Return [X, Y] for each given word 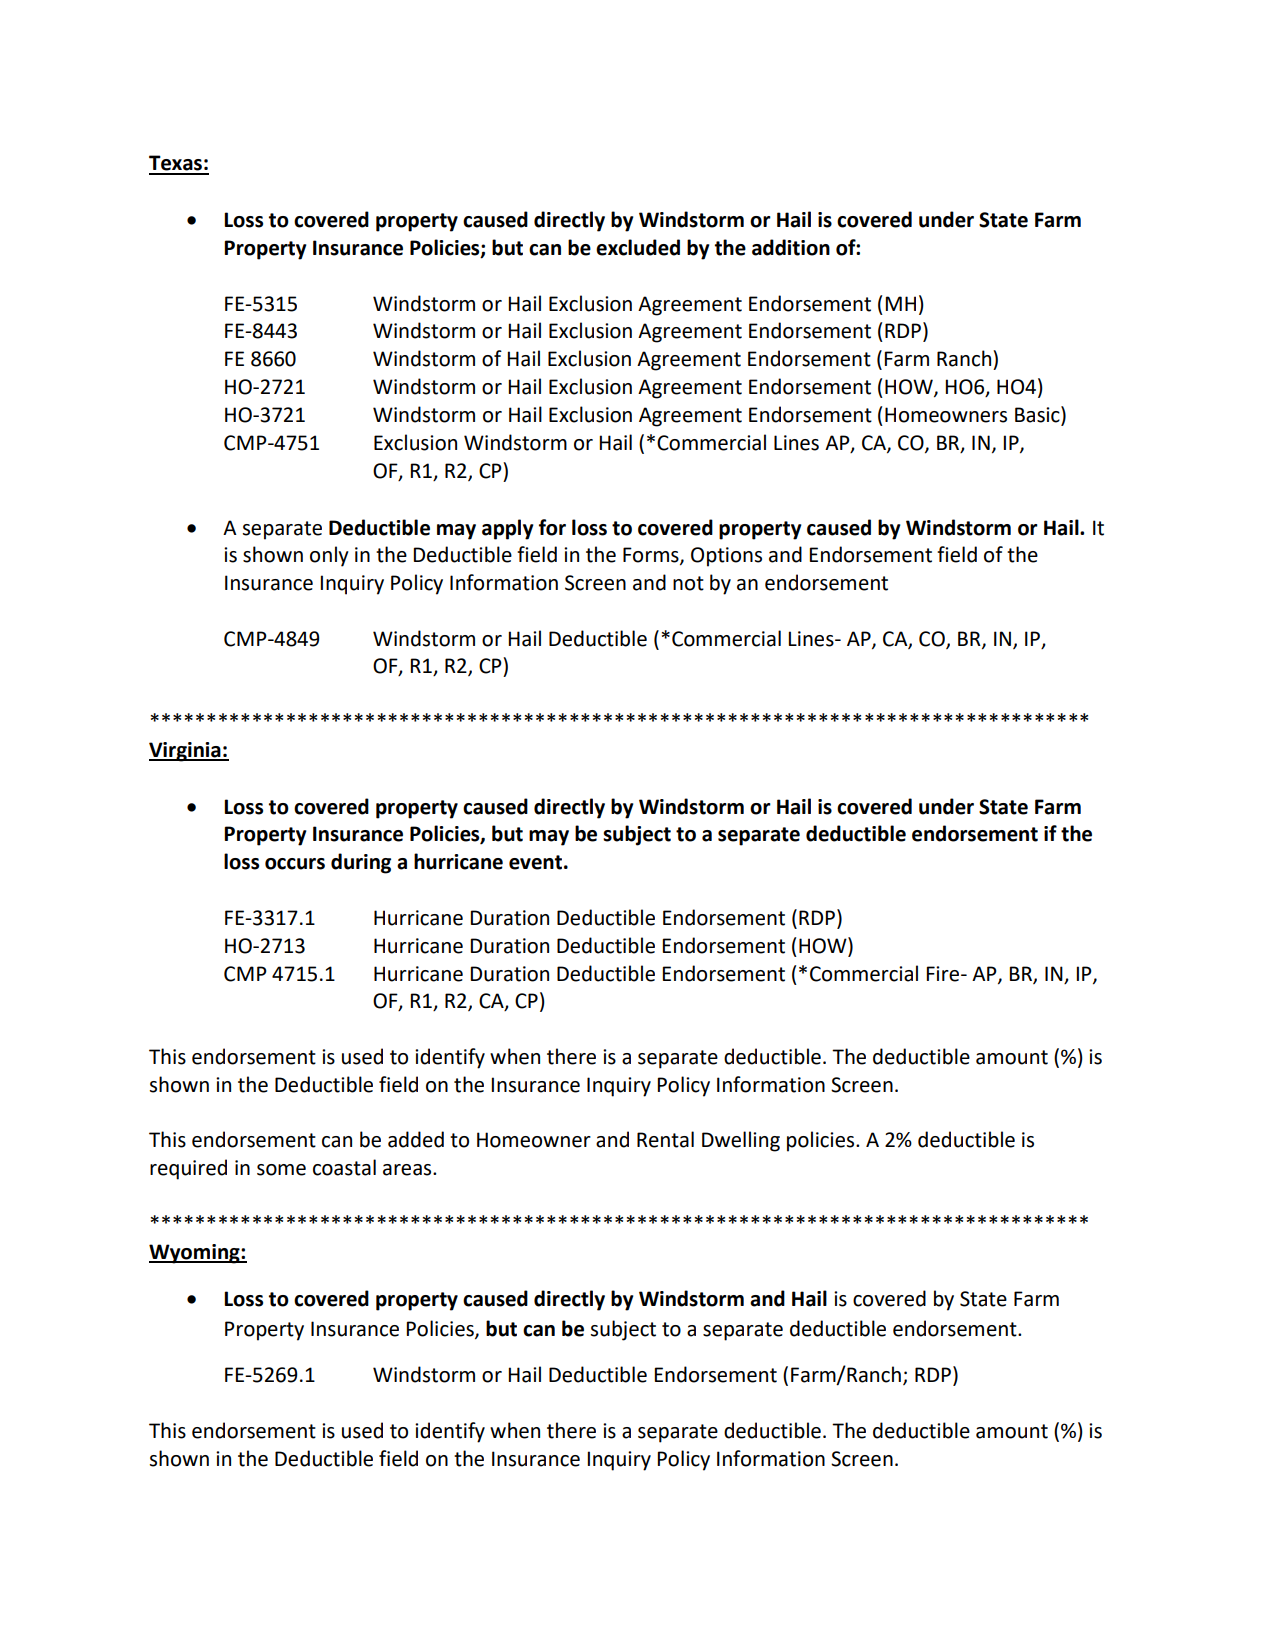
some [281, 1170]
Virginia [186, 752]
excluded [638, 247]
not [688, 583]
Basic [1038, 415]
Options [726, 557]
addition [791, 247]
